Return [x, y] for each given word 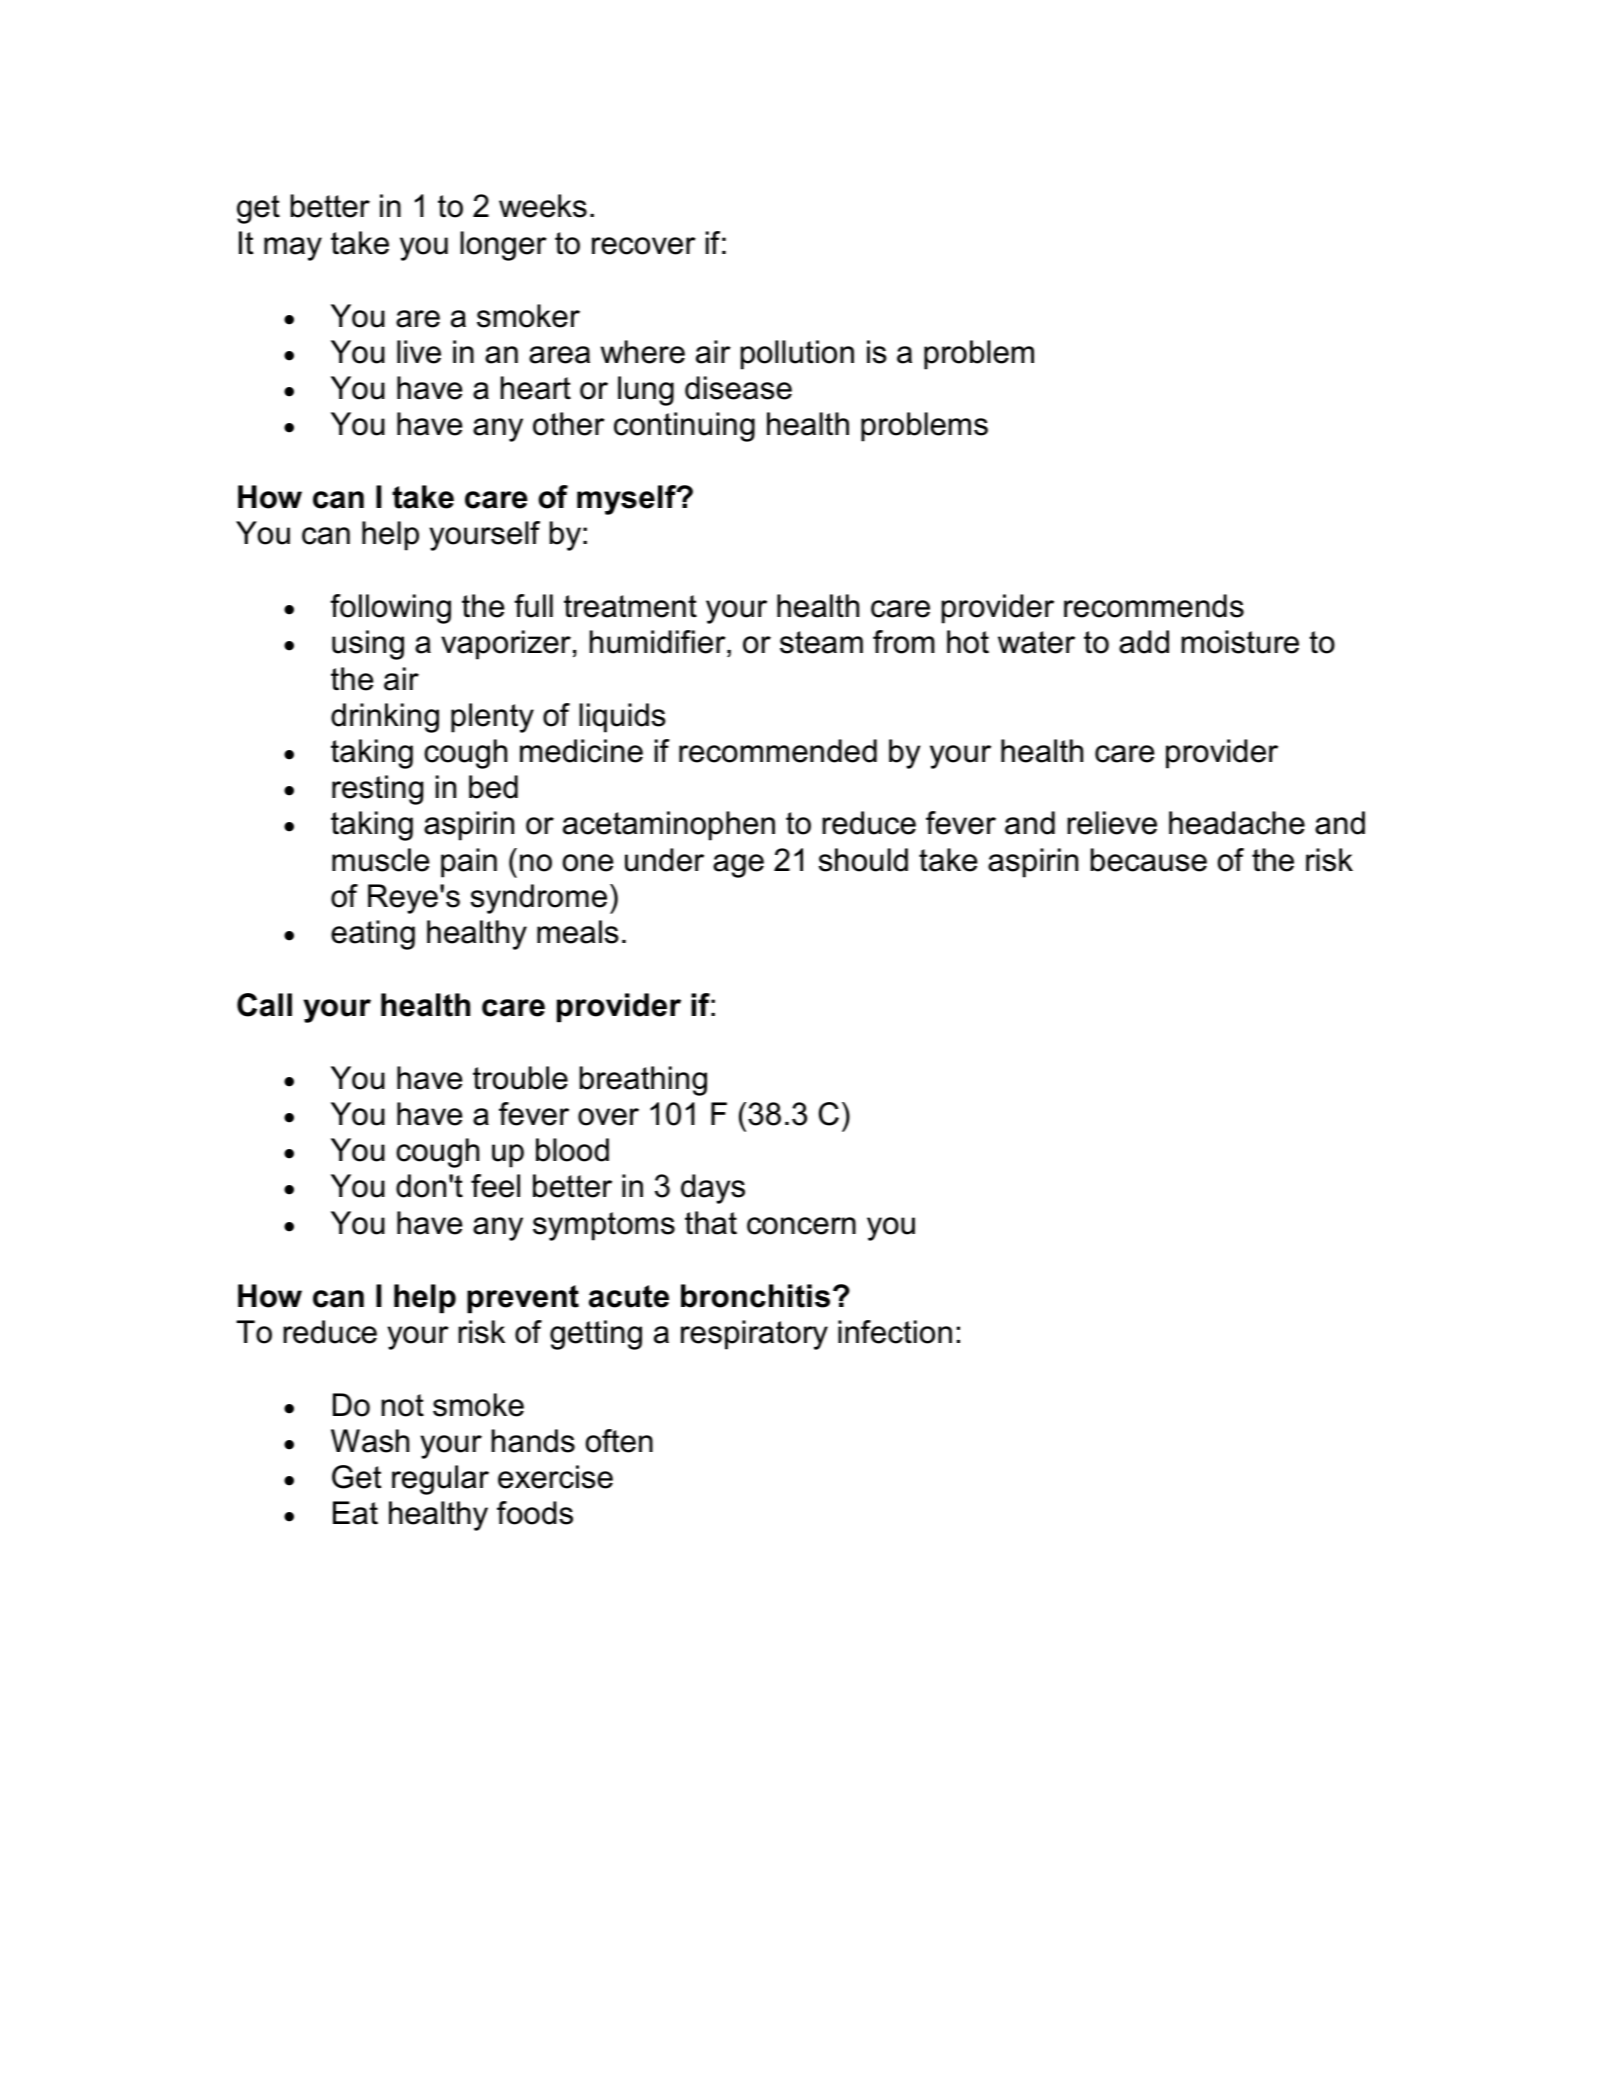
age [738, 866]
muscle [380, 860]
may [293, 249]
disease [738, 388]
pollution [797, 355]
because [1149, 860]
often [619, 1441]
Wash [370, 1441]
